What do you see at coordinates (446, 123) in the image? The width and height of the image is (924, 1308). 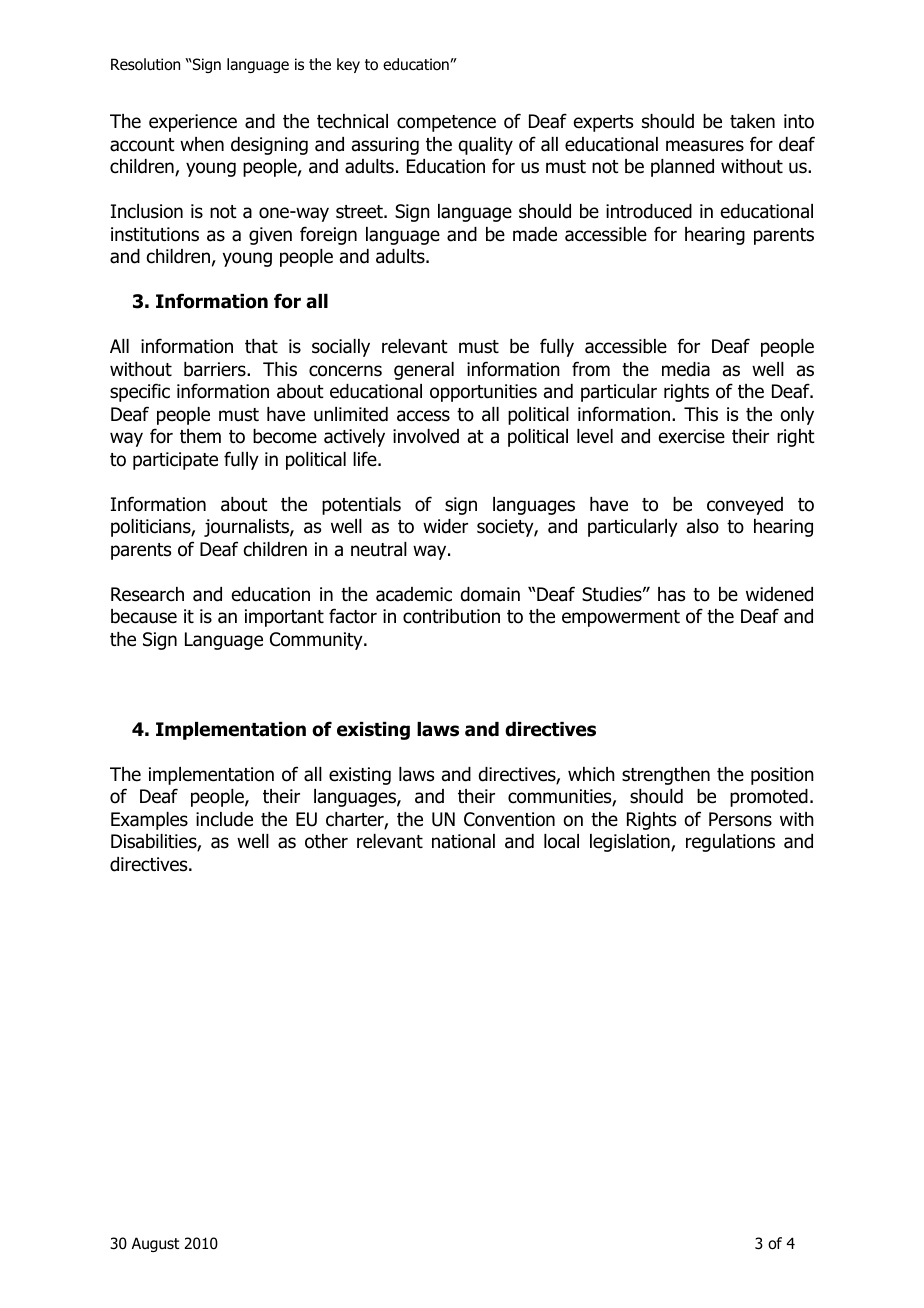 I see `competence` at bounding box center [446, 123].
